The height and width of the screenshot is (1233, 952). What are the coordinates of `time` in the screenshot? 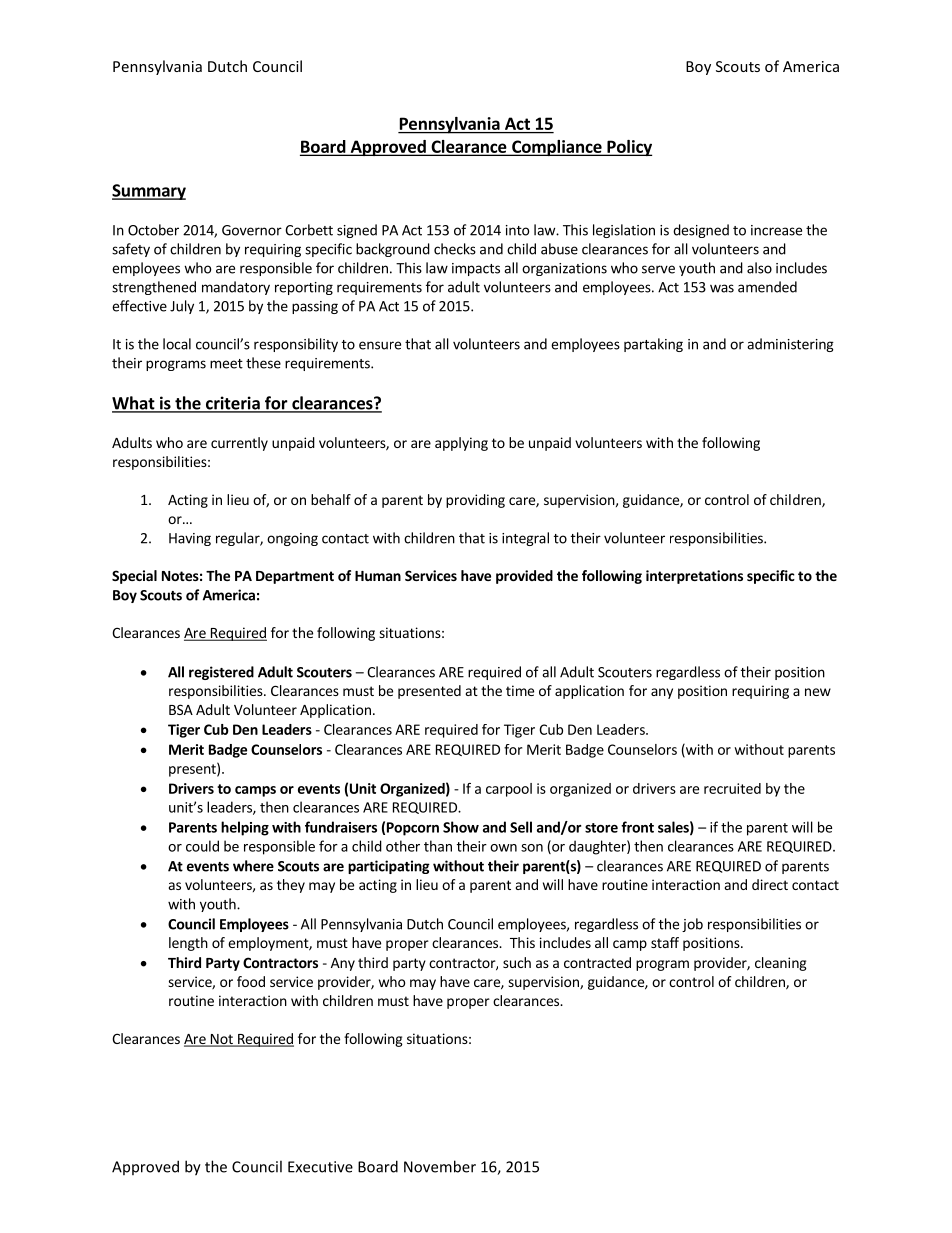 It's located at (520, 690).
